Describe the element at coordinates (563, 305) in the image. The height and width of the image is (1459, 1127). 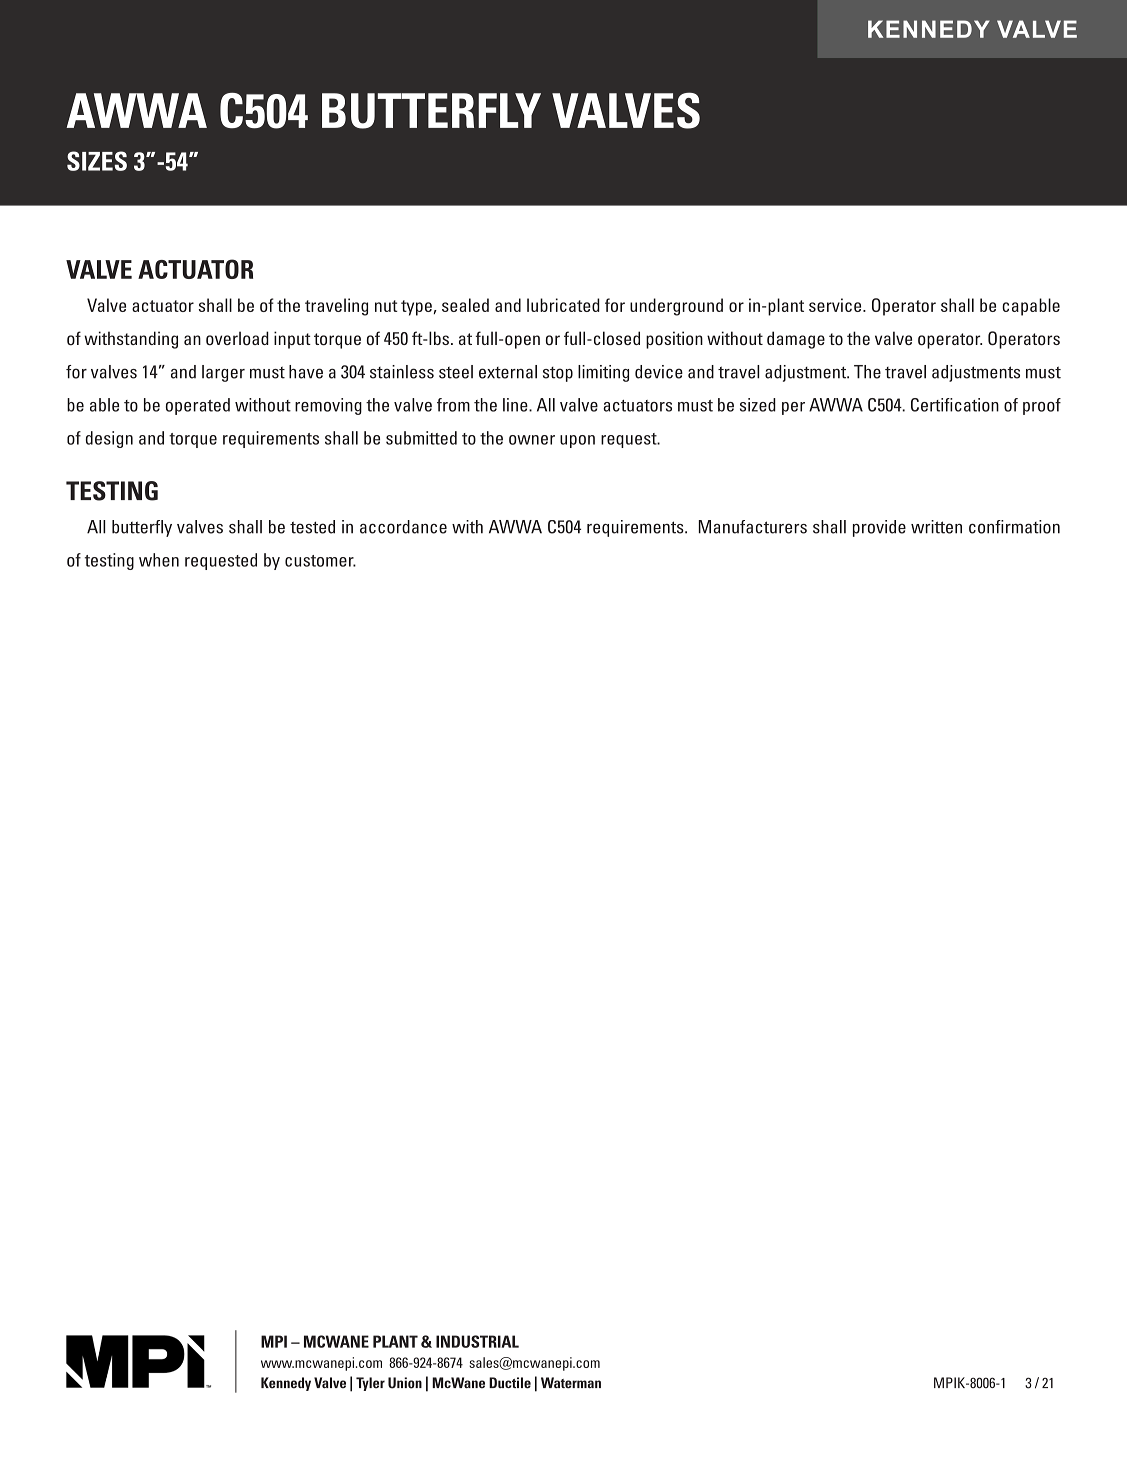
I see `lubricated` at that location.
